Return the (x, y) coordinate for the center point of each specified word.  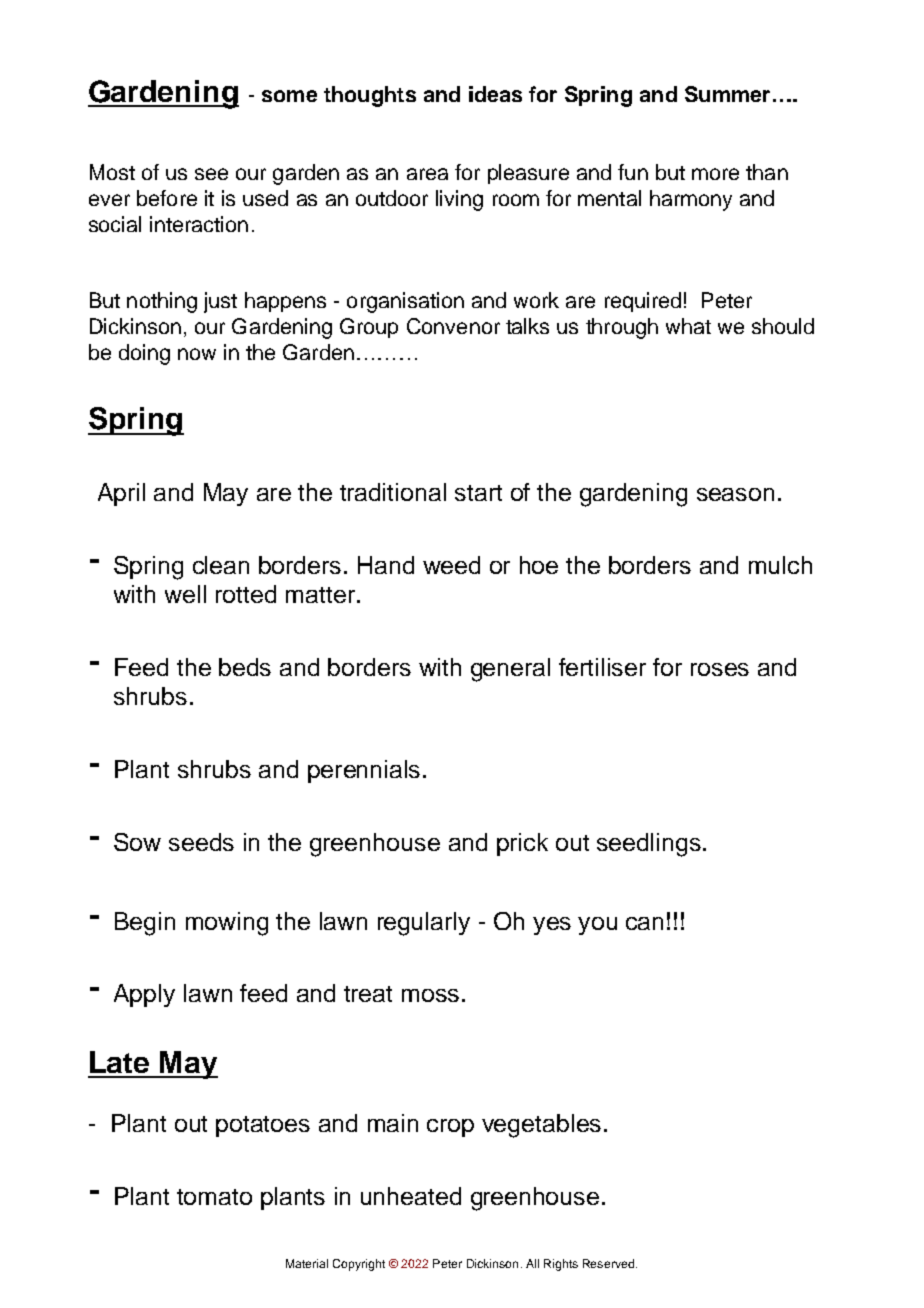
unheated (411, 1196)
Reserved (610, 1263)
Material (307, 1263)
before (167, 198)
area (427, 174)
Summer (727, 94)
